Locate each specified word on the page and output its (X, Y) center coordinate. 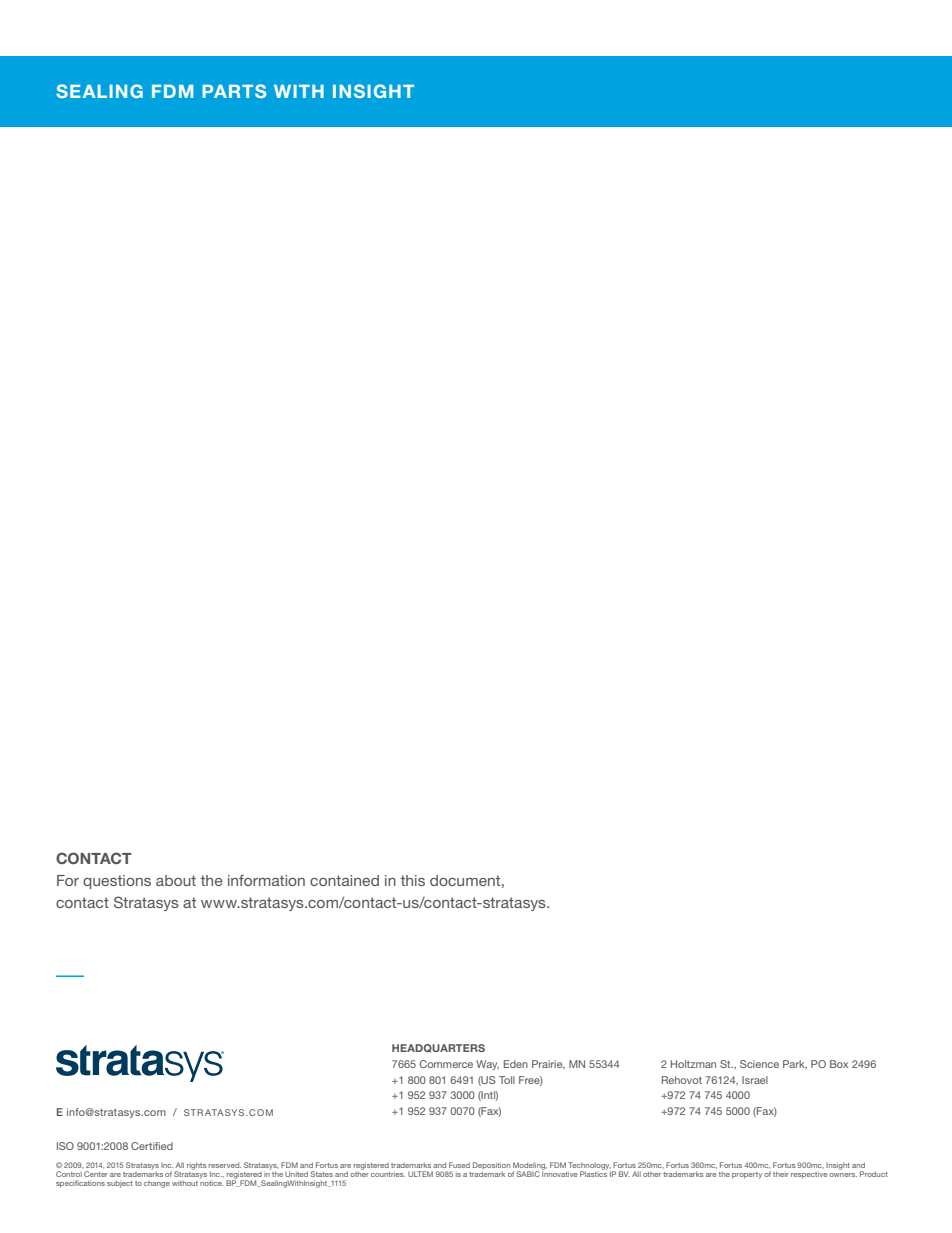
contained (344, 880)
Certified (152, 1146)
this (413, 880)
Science (759, 1064)
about (176, 880)
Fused (459, 1165)
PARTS (234, 91)
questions (117, 882)
